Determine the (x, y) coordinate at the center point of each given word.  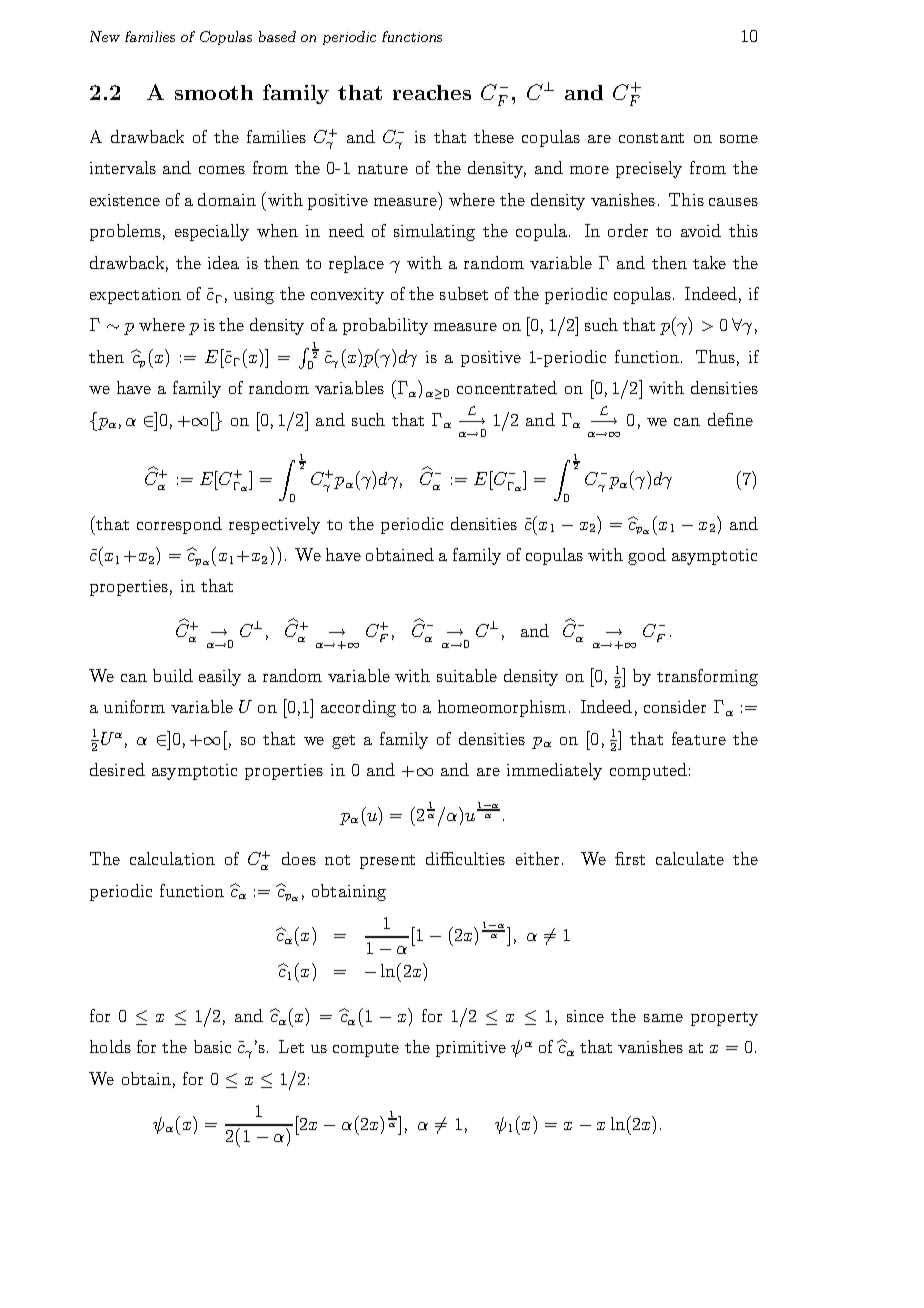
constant (651, 138)
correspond (179, 525)
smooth (214, 92)
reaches (432, 92)
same (663, 1018)
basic (212, 1046)
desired (117, 769)
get (343, 742)
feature (699, 738)
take (709, 262)
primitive (471, 1049)
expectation (135, 296)
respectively (274, 525)
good (647, 556)
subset (464, 293)
